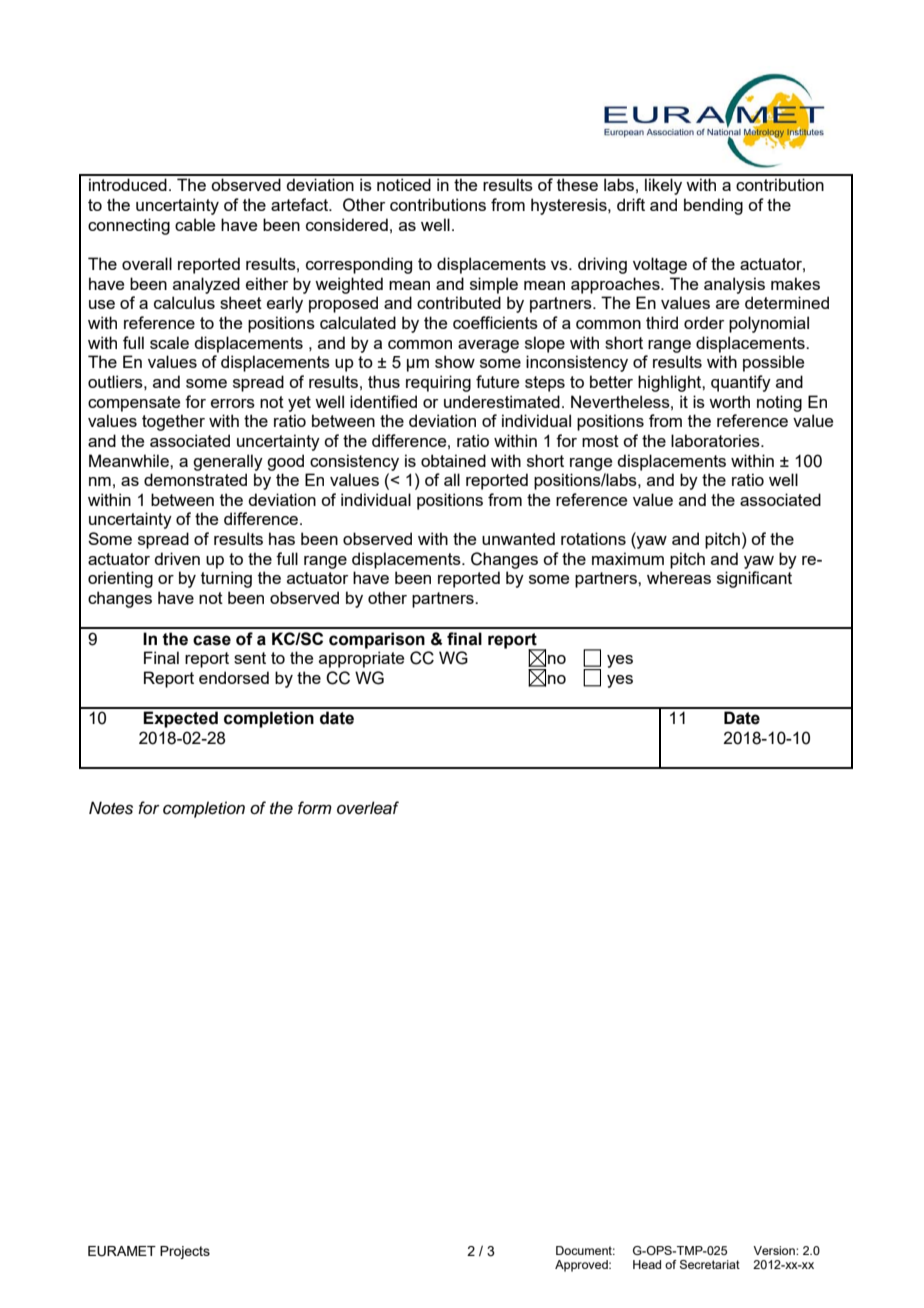 This page has height=1308, width=924. I want to click on cable, so click(195, 224).
